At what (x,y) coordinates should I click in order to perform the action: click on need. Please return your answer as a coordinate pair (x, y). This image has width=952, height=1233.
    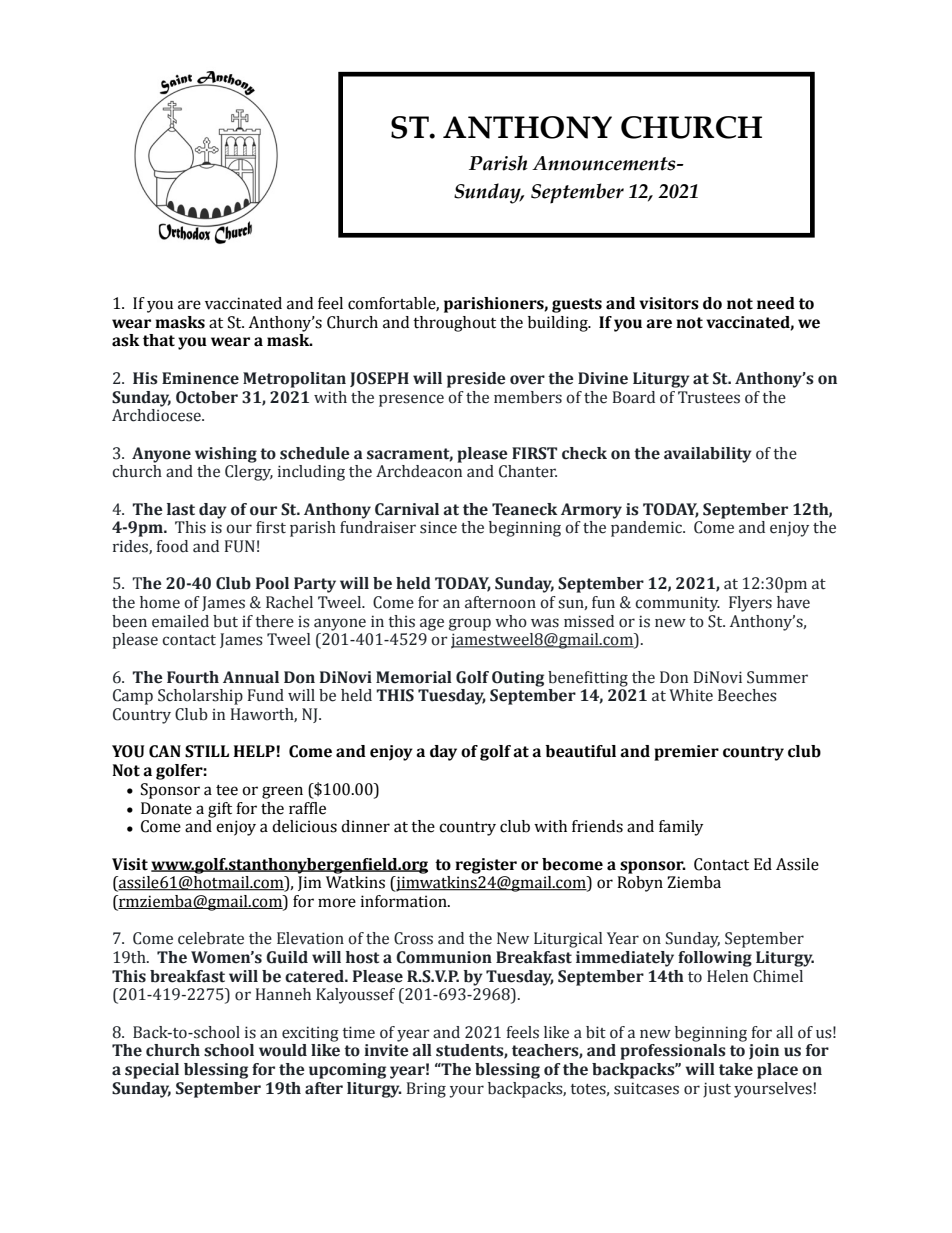
    Looking at the image, I should click on (776, 303).
